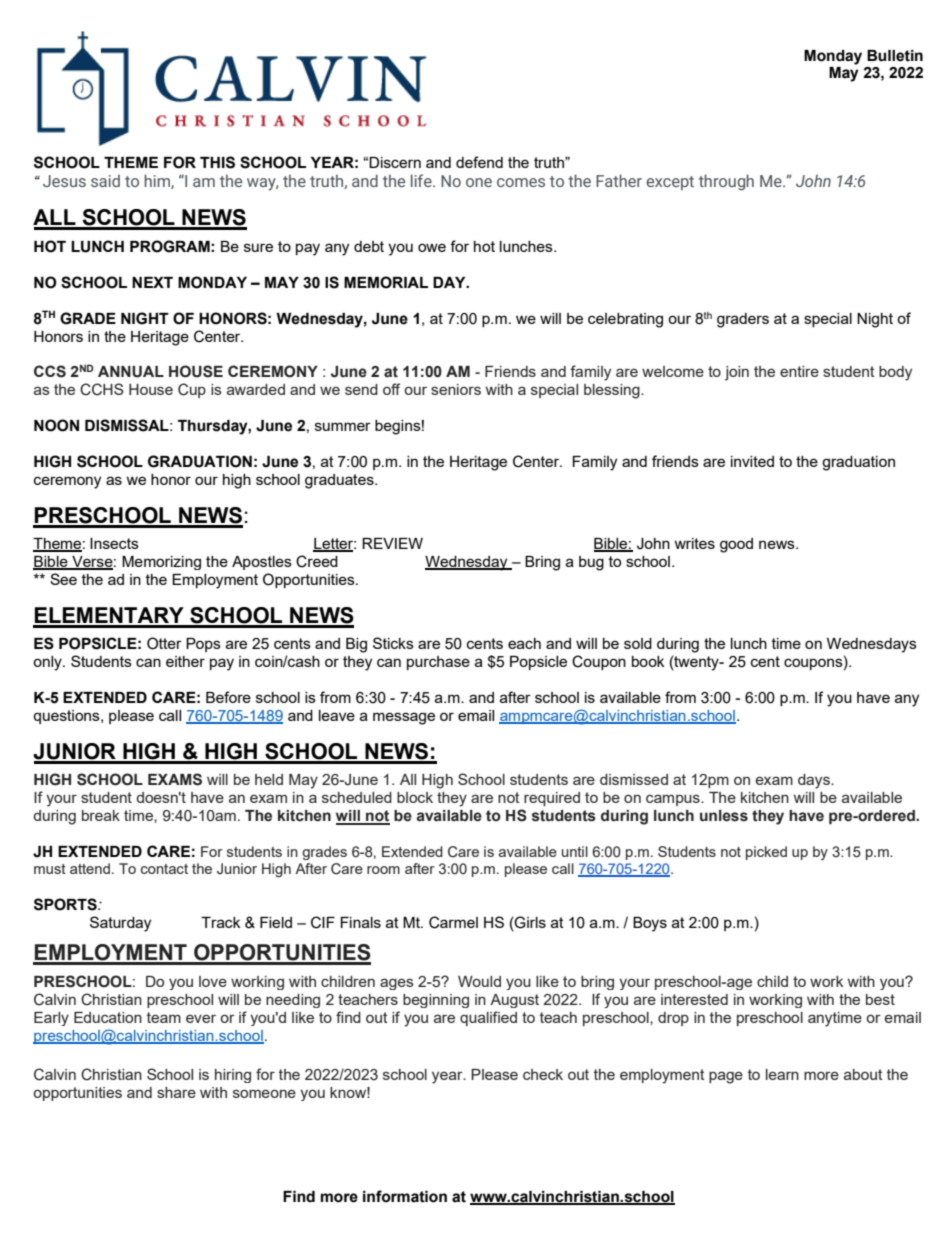  What do you see at coordinates (217, 162) in the image?
I see `THIS` at bounding box center [217, 162].
